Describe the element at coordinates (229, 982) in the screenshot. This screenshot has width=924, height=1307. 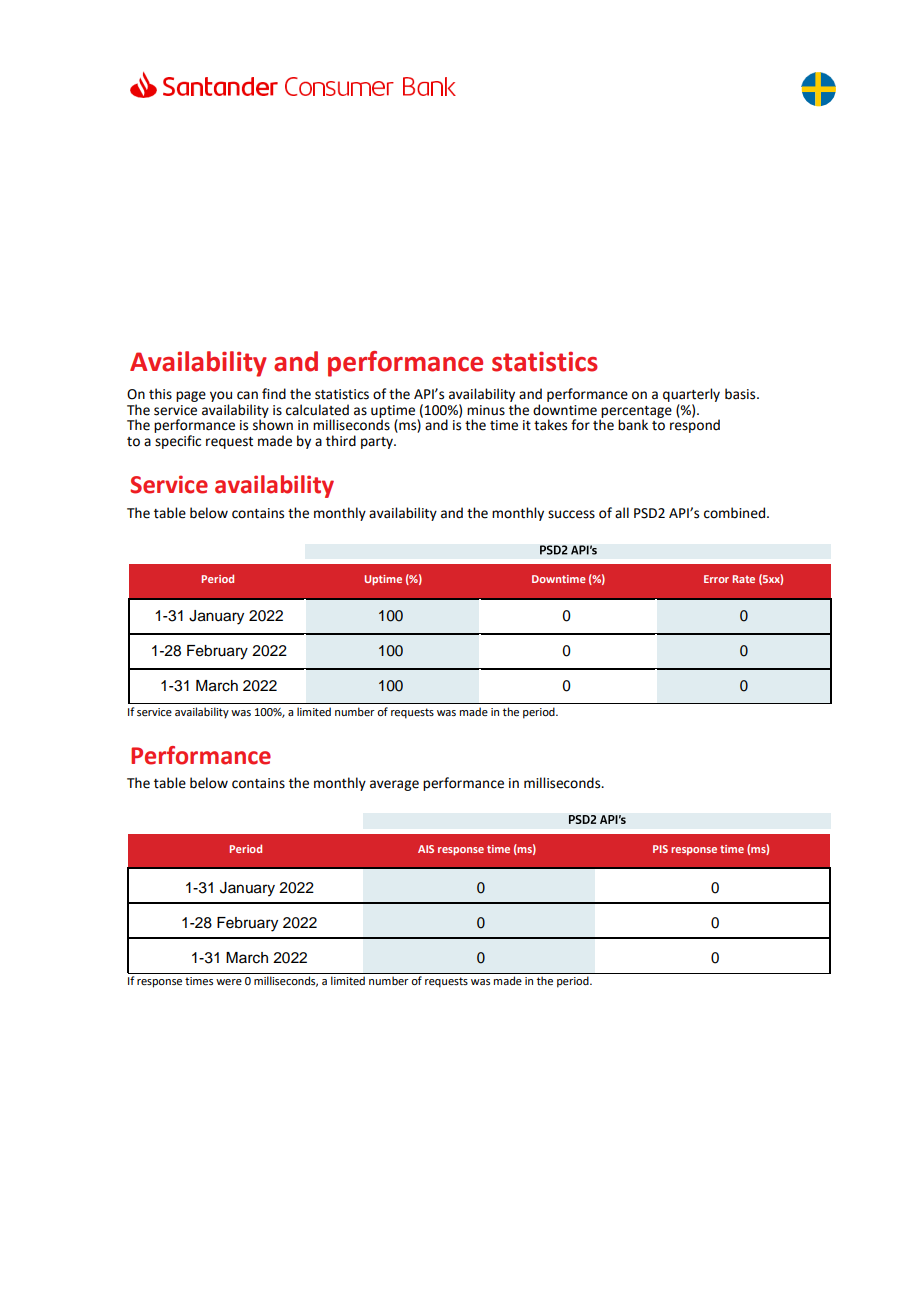
I see `were` at that location.
